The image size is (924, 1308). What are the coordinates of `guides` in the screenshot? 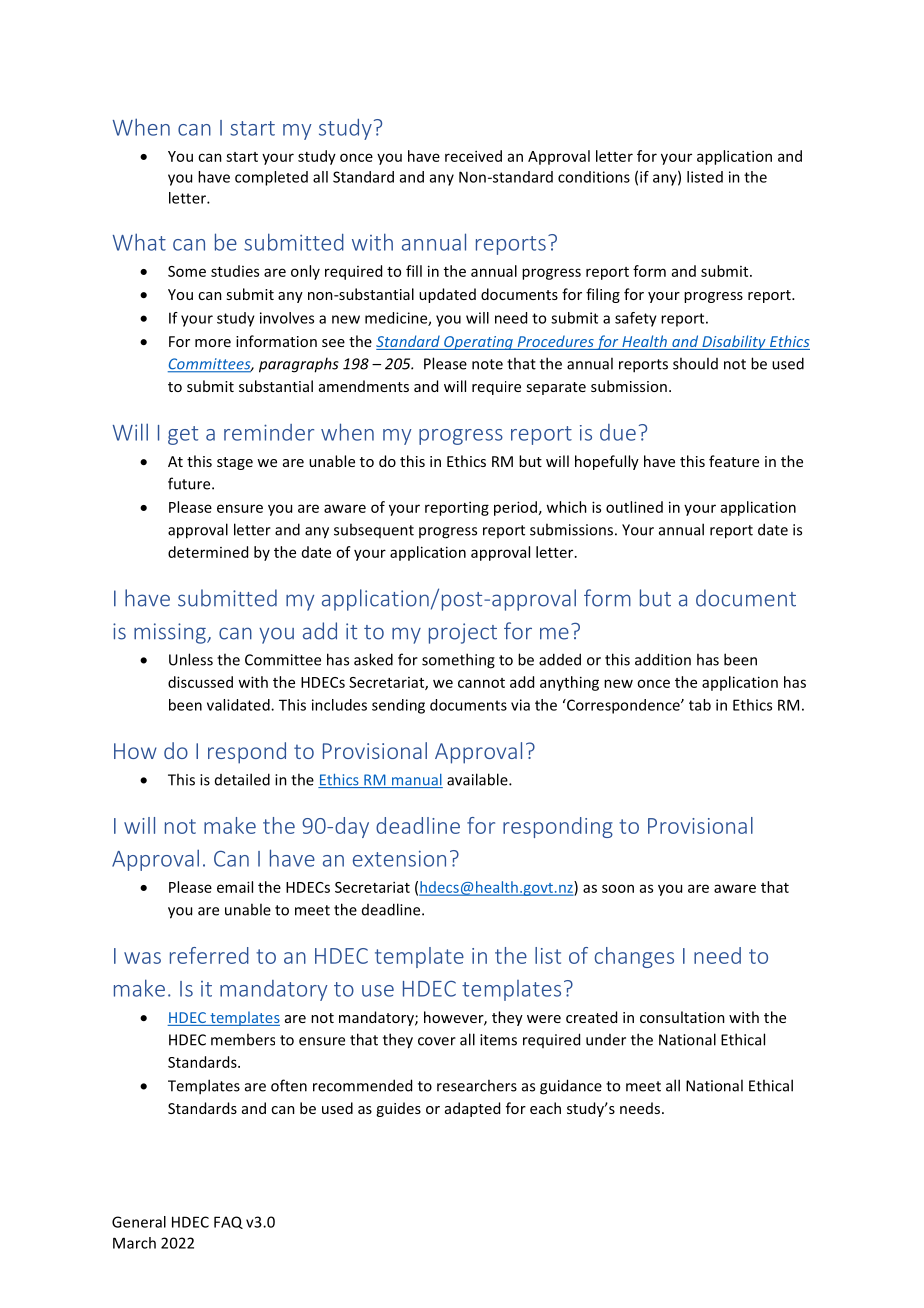 It's located at (398, 1109).
